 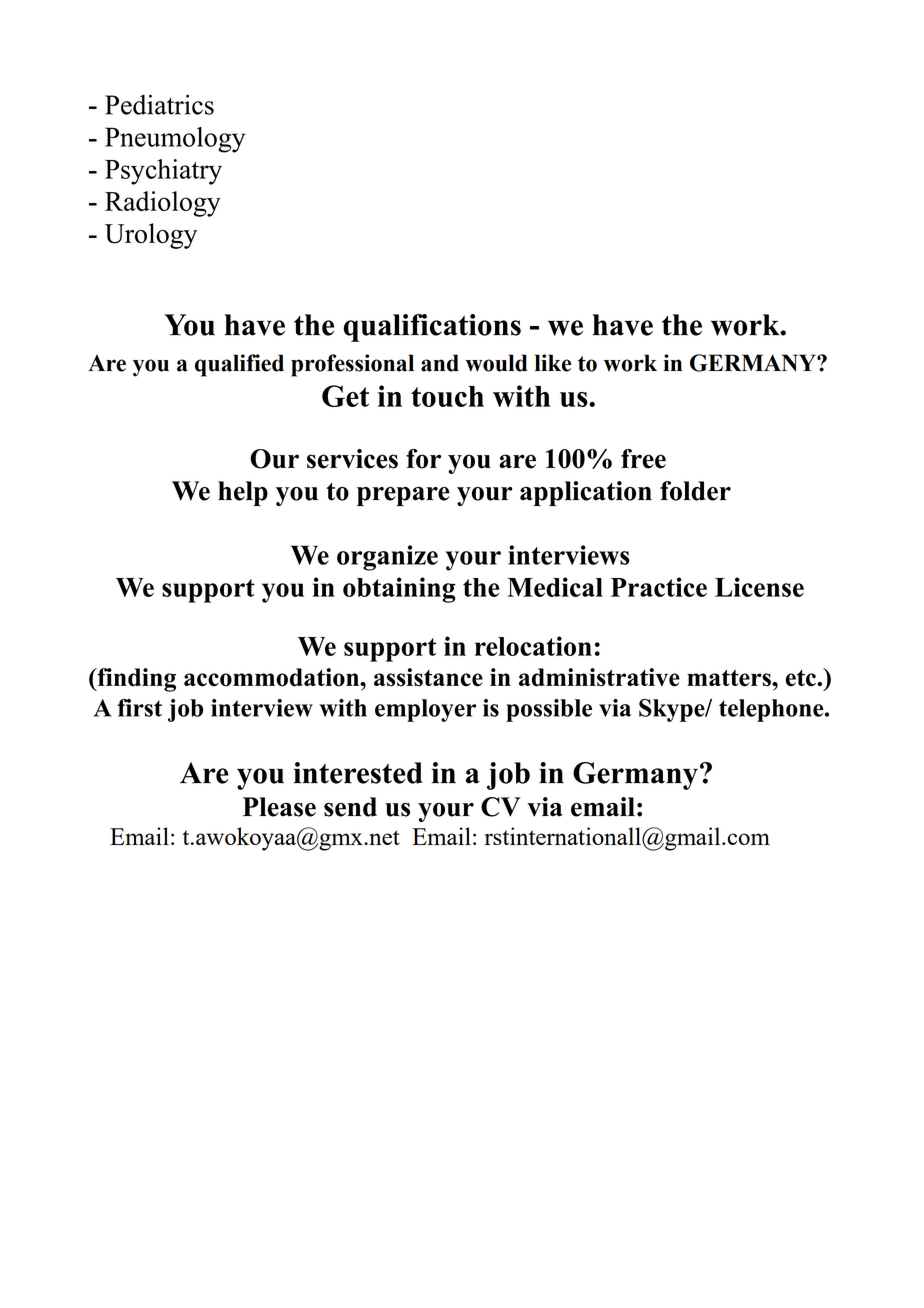 What do you see at coordinates (695, 491) in the screenshot?
I see `folder` at bounding box center [695, 491].
